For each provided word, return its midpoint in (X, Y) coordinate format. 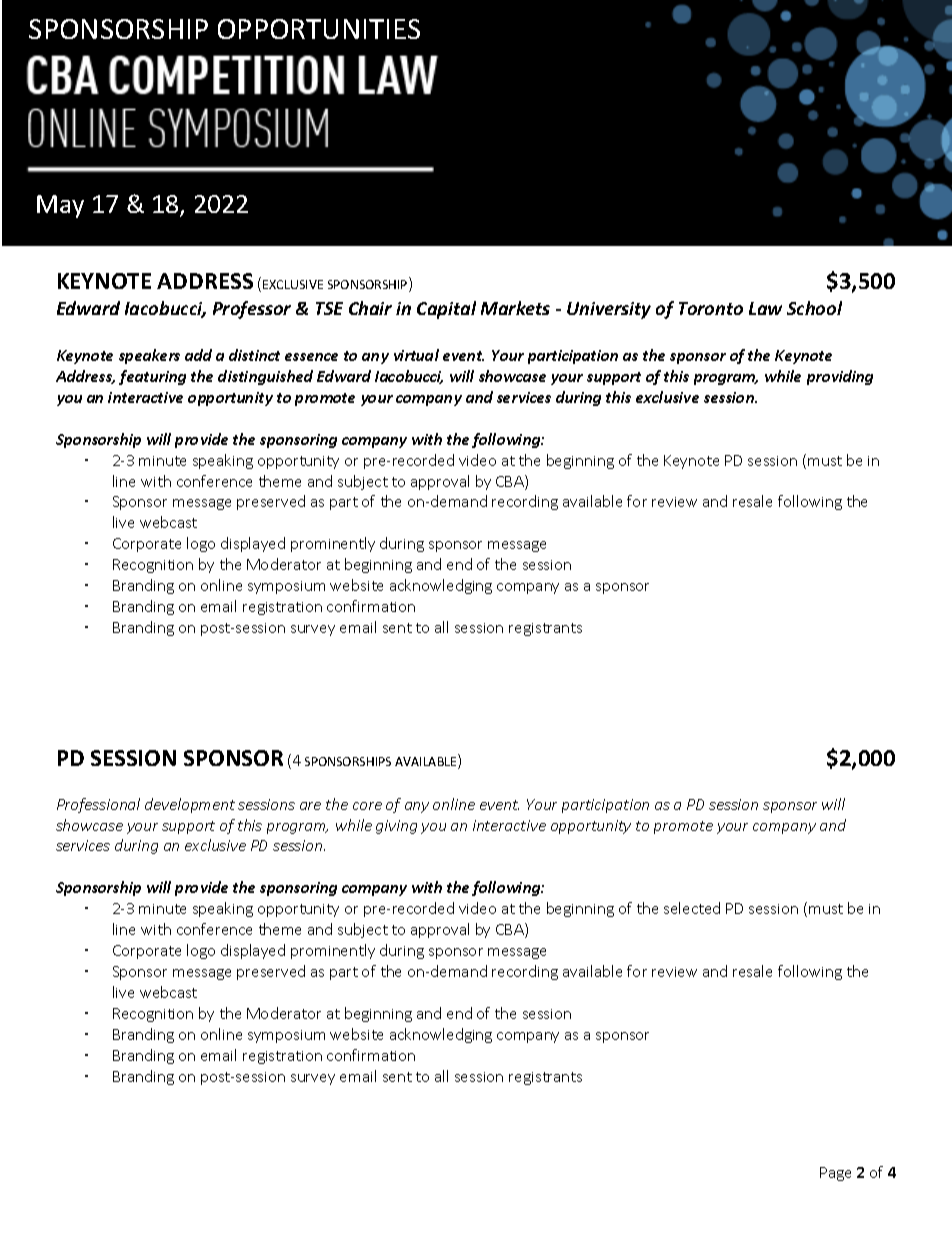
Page (835, 1174)
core (367, 806)
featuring (152, 377)
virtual (416, 355)
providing (840, 377)
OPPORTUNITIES (319, 29)
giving (396, 827)
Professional (98, 805)
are (310, 806)
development (190, 805)
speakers (149, 356)
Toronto (711, 308)
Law (765, 308)
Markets (515, 308)
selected (692, 908)
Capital (446, 310)
